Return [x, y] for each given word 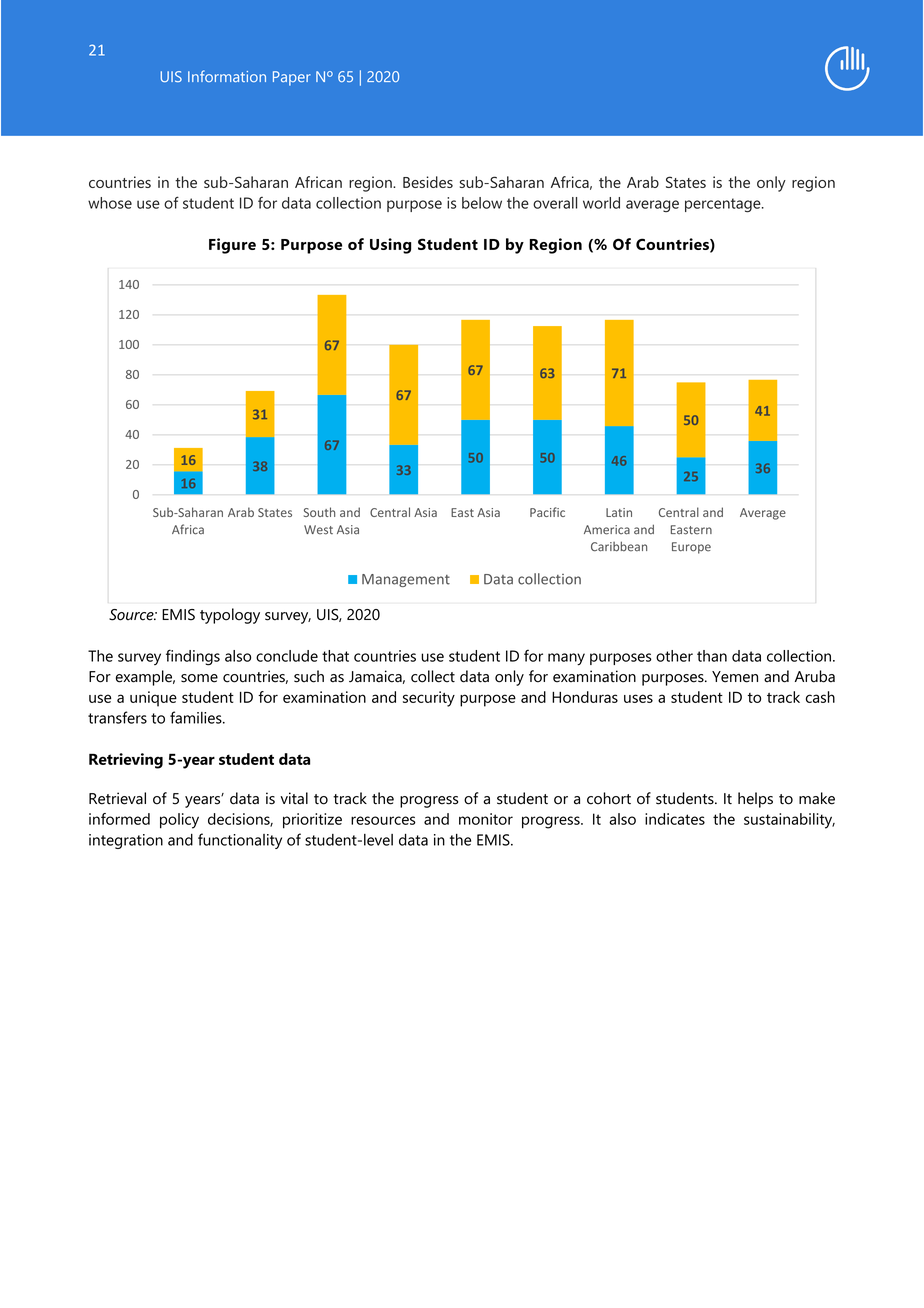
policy [179, 821]
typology [230, 616]
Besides [428, 182]
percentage [724, 205]
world [601, 203]
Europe [691, 548]
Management [406, 580]
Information [227, 76]
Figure [232, 246]
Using [390, 246]
